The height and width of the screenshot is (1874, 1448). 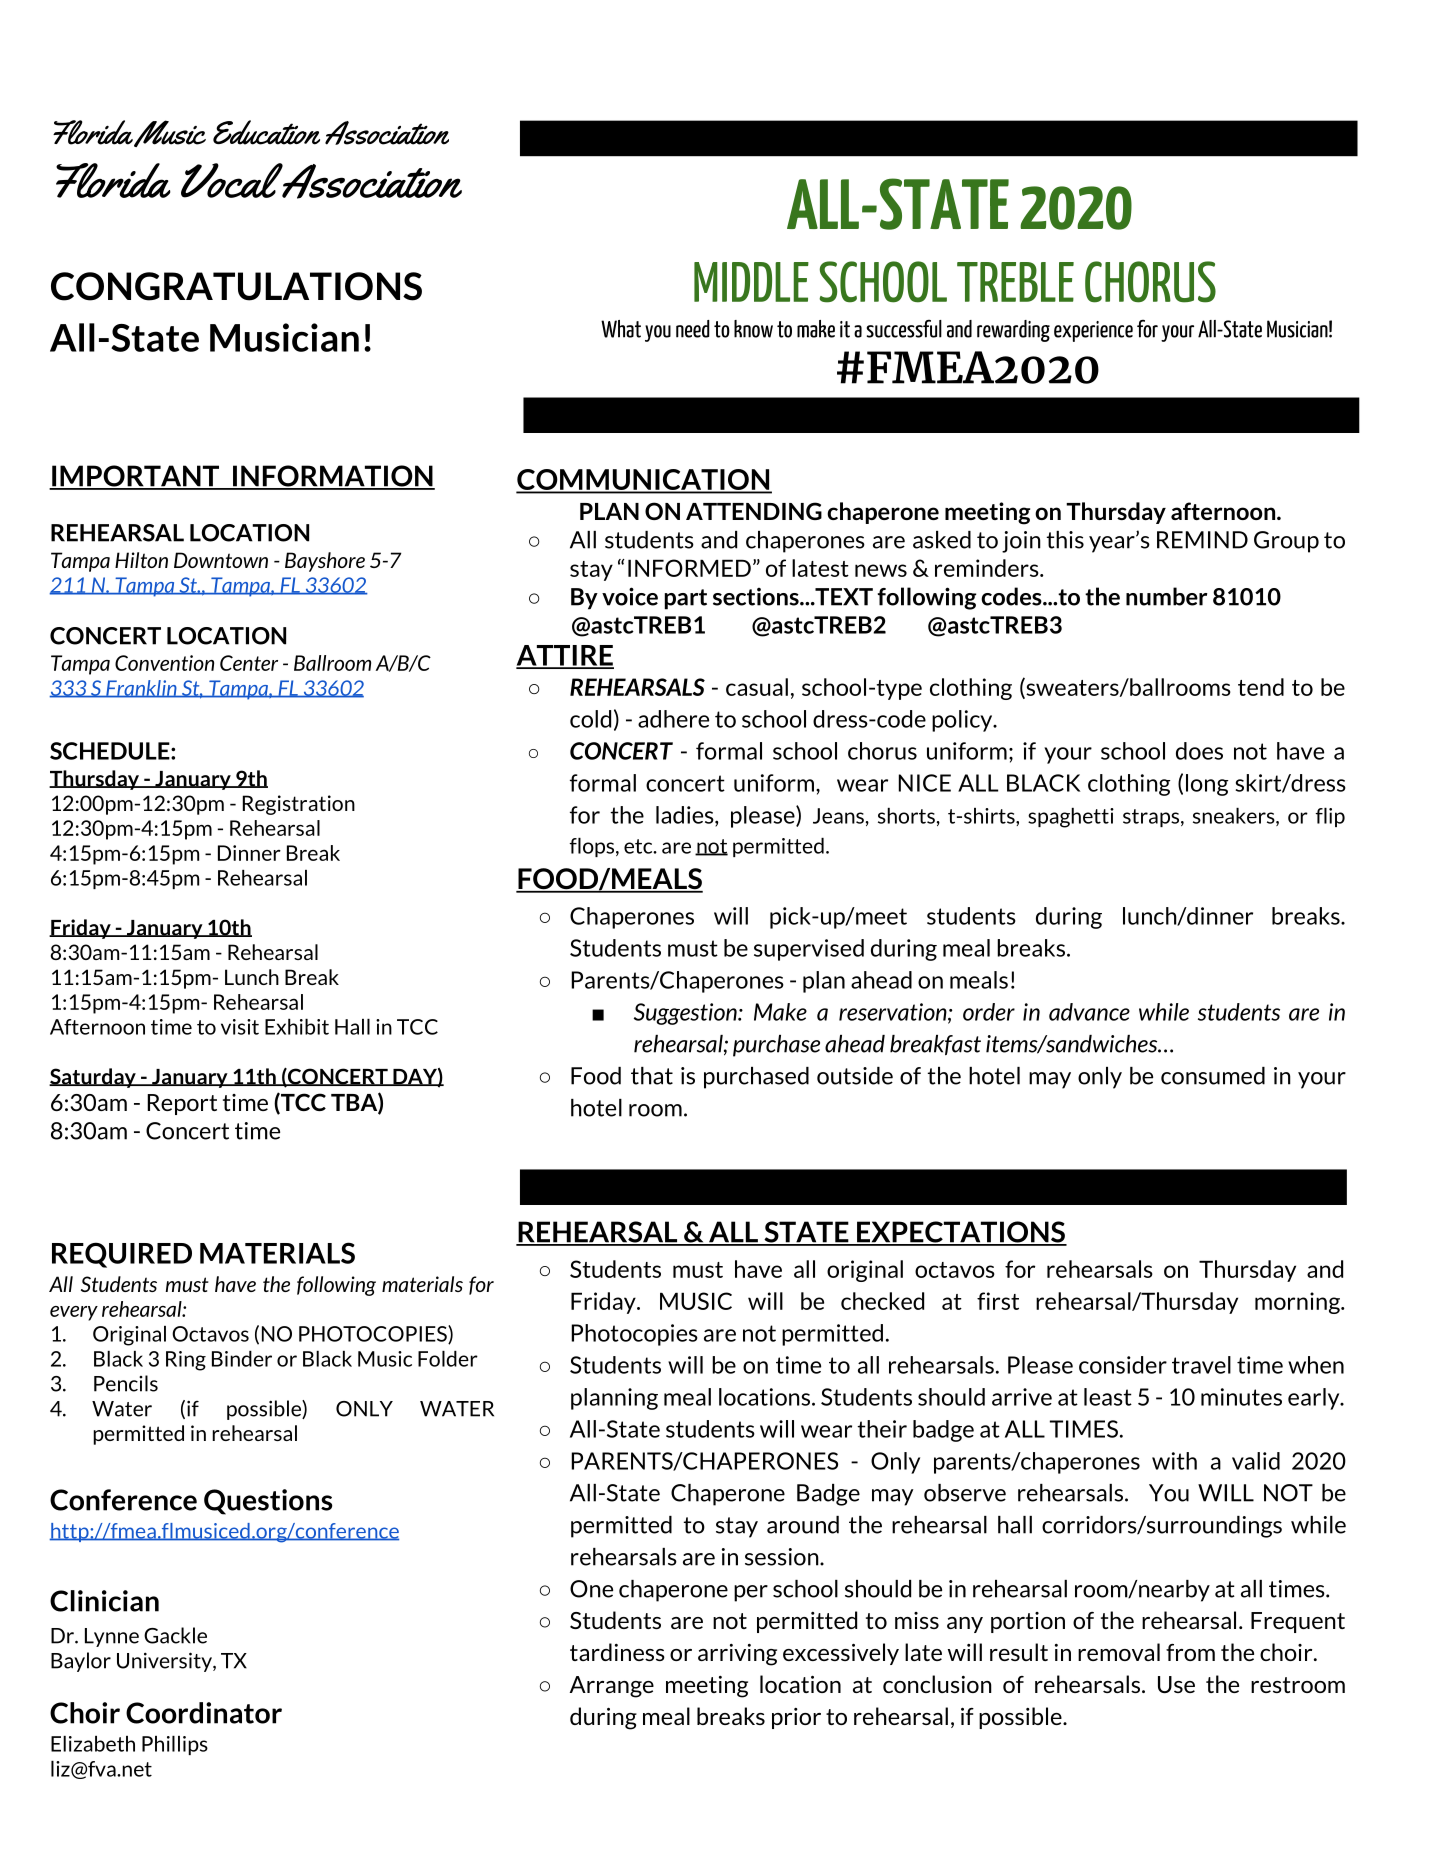 What do you see at coordinates (1176, 1684) in the screenshot?
I see `Use` at bounding box center [1176, 1684].
